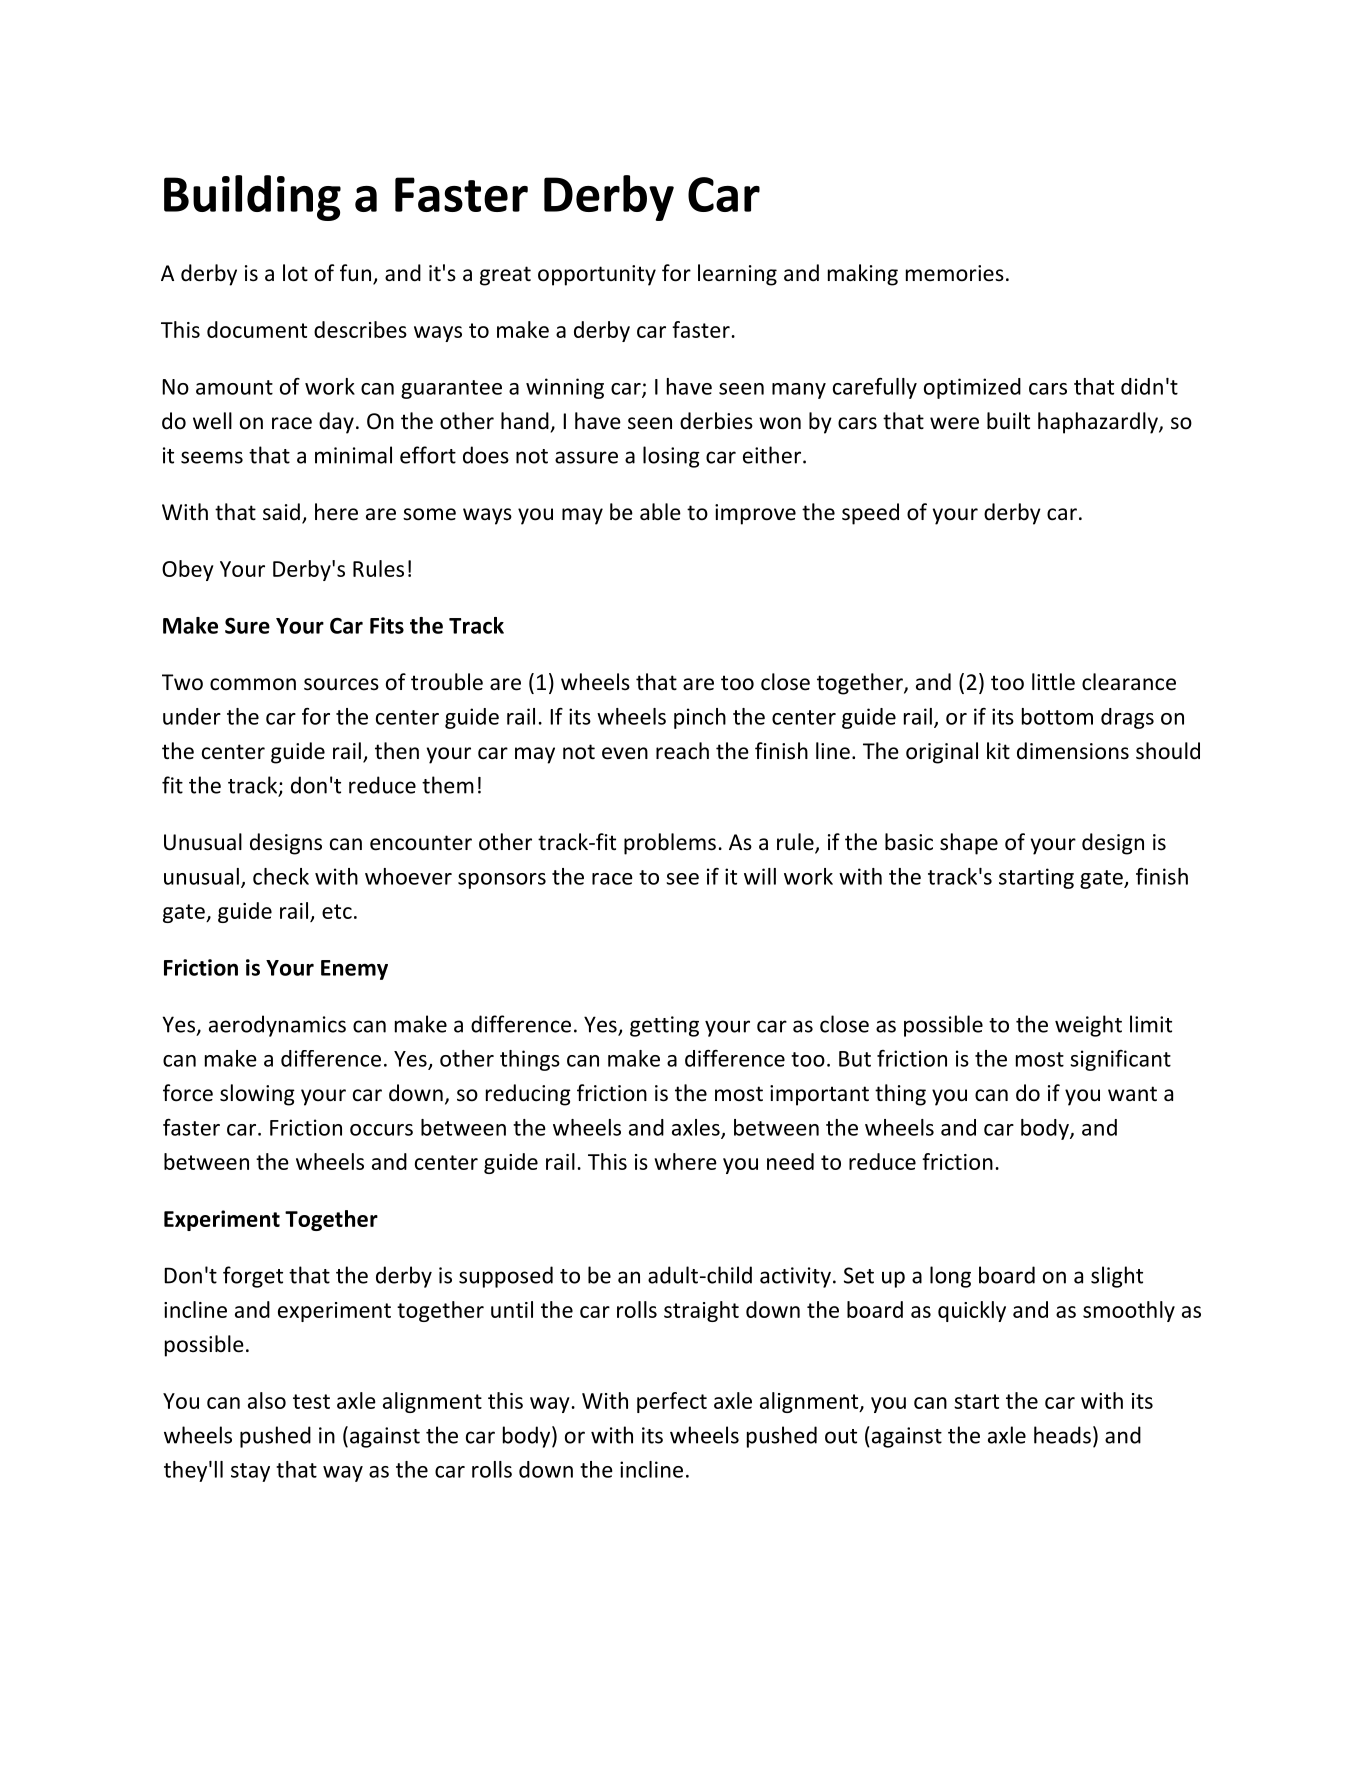 This image has height=1765, width=1364. I want to click on slowing, so click(257, 1095).
